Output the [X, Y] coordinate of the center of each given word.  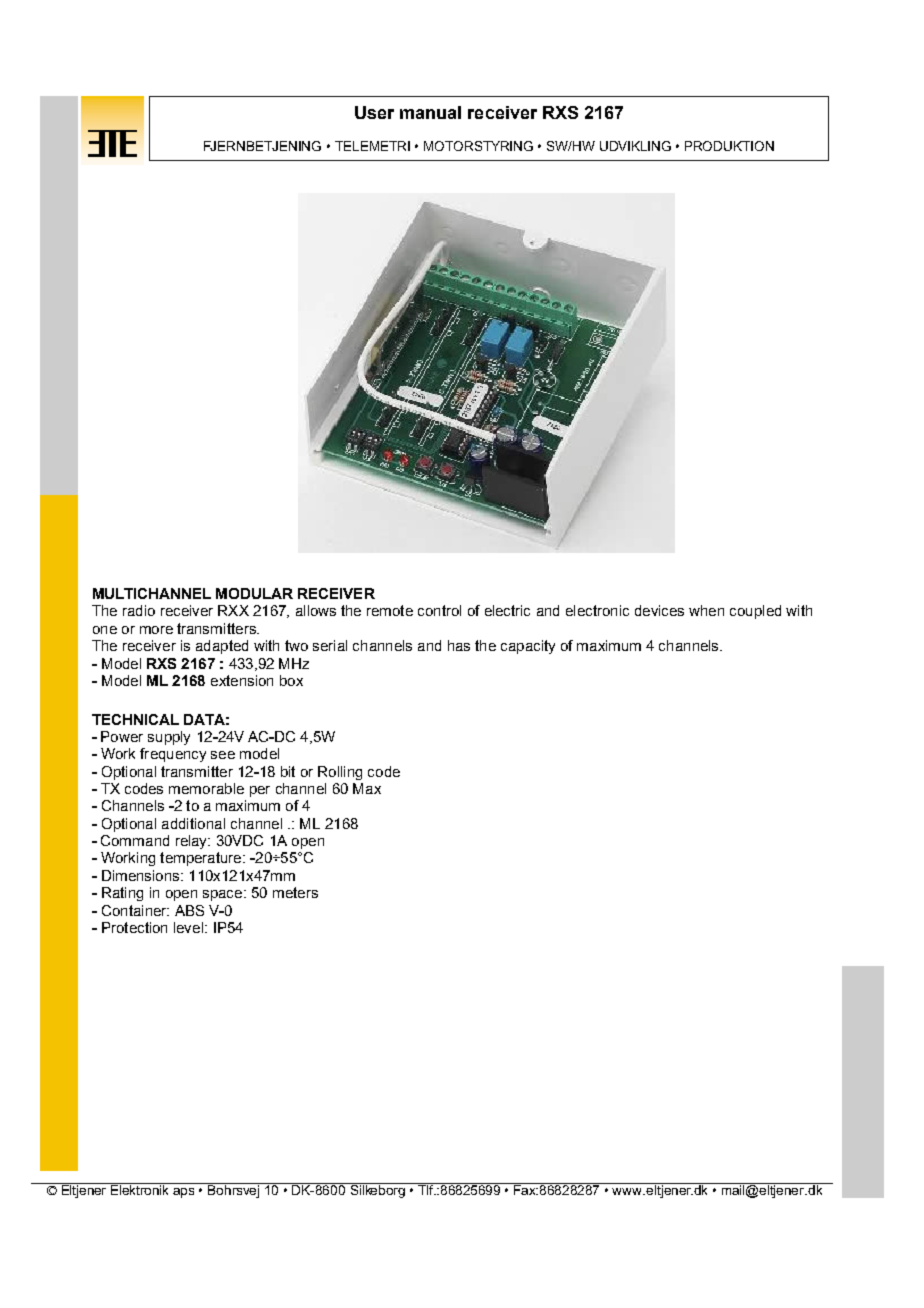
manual [430, 112]
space [224, 895]
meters [295, 892]
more [156, 630]
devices [659, 610]
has [459, 645]
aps [183, 1193]
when [706, 610]
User [374, 112]
